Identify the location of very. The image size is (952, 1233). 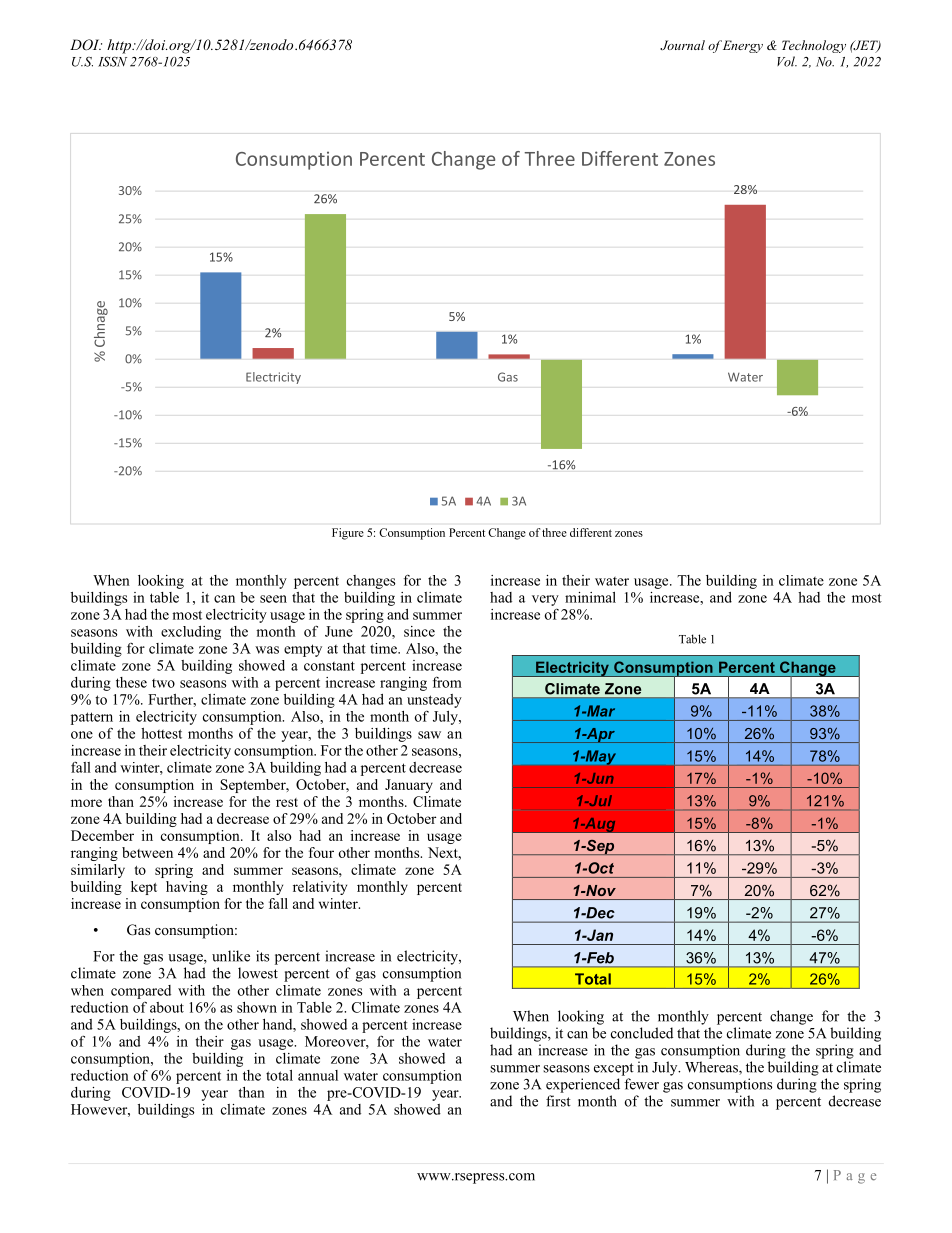
(545, 600).
